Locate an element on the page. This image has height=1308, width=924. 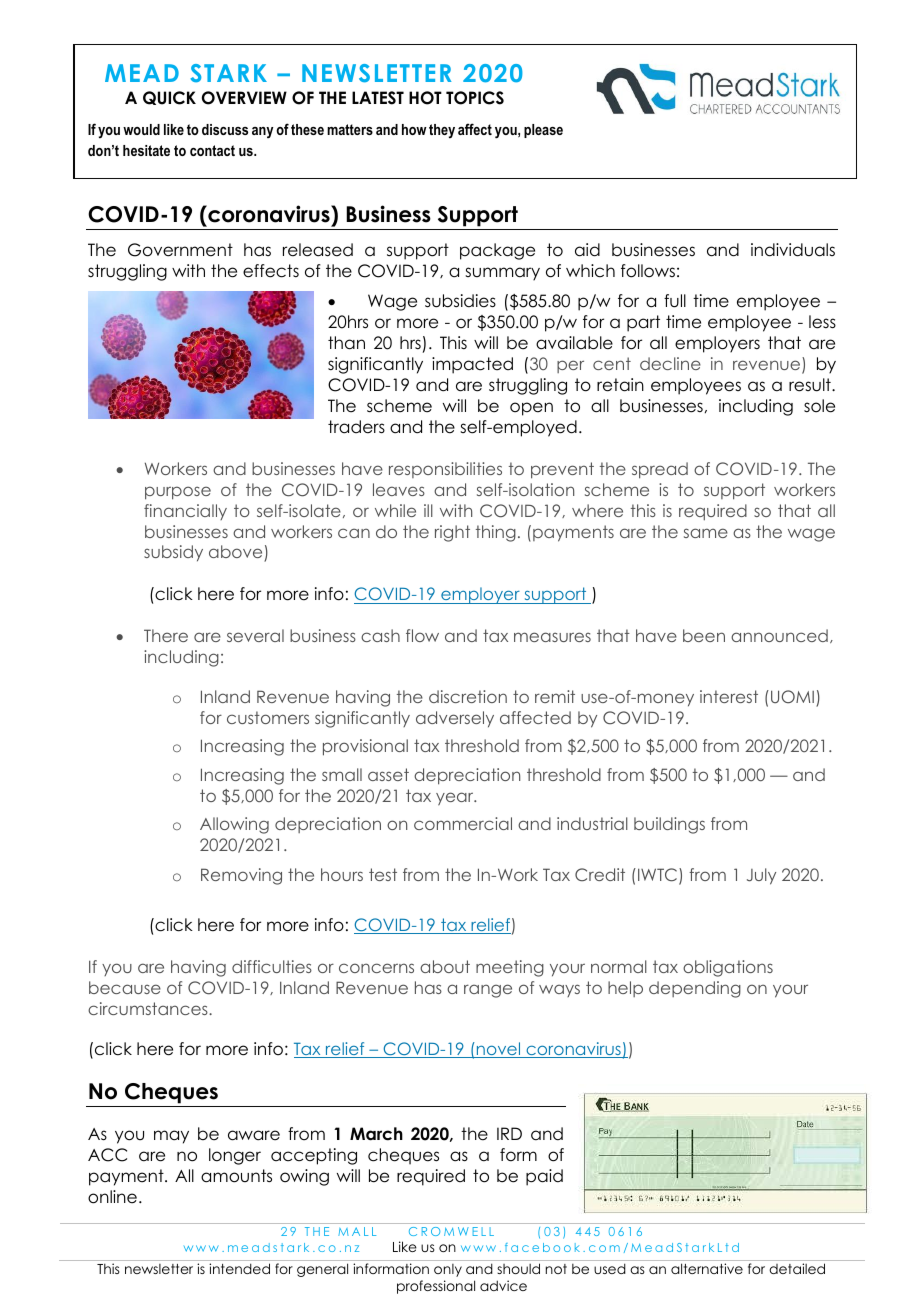
result is located at coordinates (811, 385).
